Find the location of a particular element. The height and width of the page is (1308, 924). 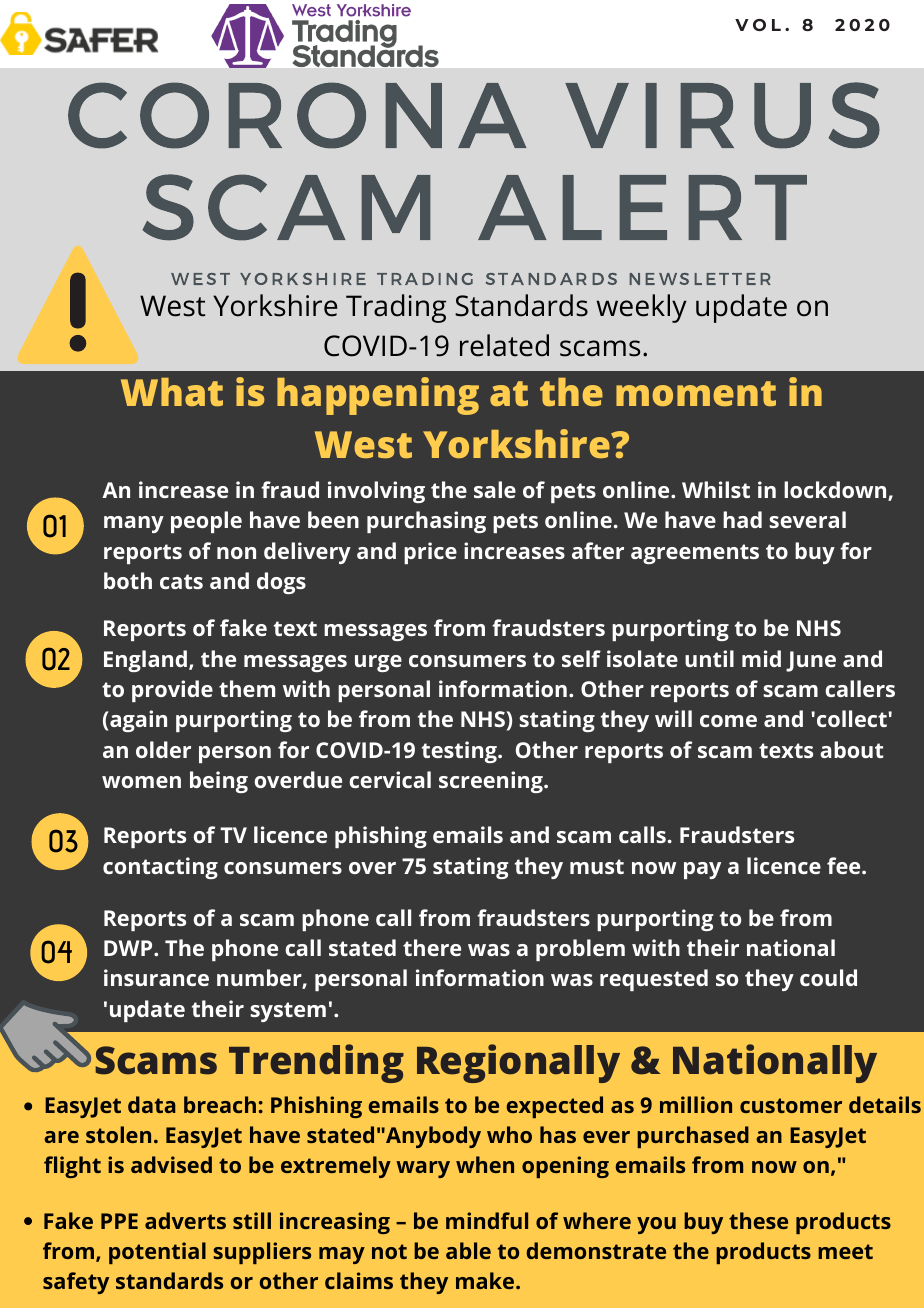

CORONA is located at coordinates (297, 115).
